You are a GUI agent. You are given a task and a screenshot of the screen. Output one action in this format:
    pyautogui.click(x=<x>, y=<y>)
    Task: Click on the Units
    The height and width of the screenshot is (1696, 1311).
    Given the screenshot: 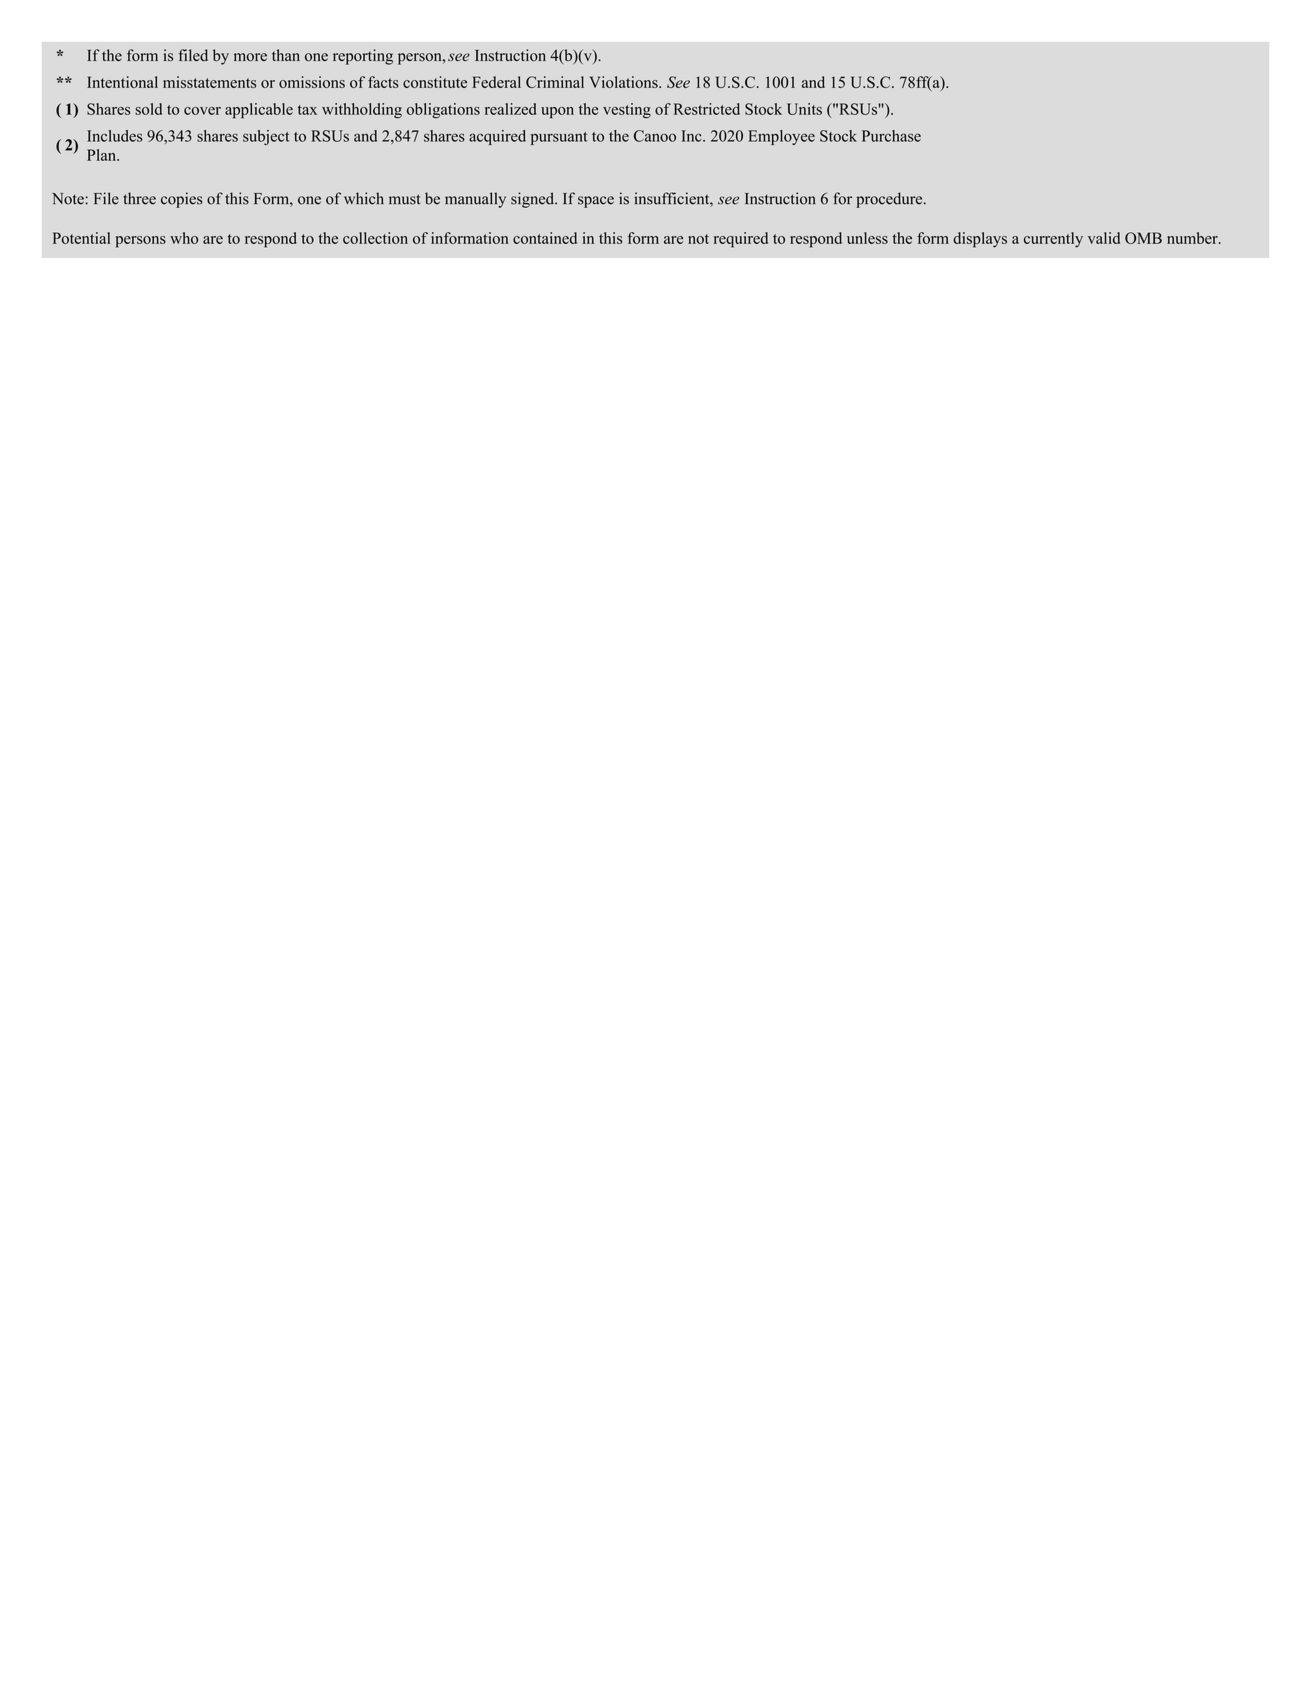 What is the action you would take?
    pyautogui.click(x=804, y=109)
